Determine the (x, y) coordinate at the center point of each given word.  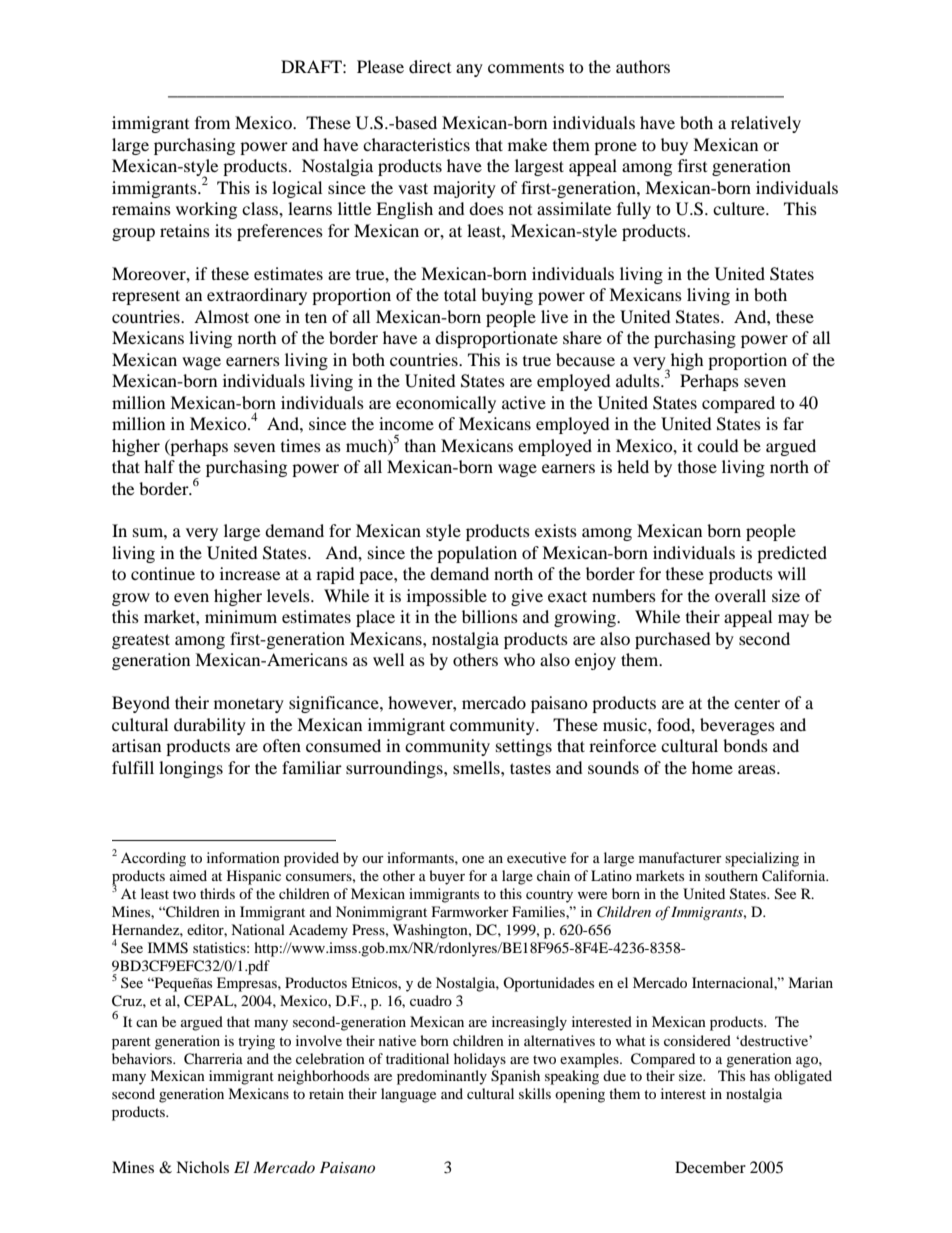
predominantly (442, 1077)
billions (490, 616)
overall (740, 595)
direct (430, 66)
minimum (241, 616)
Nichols (202, 1167)
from (212, 122)
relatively (766, 124)
